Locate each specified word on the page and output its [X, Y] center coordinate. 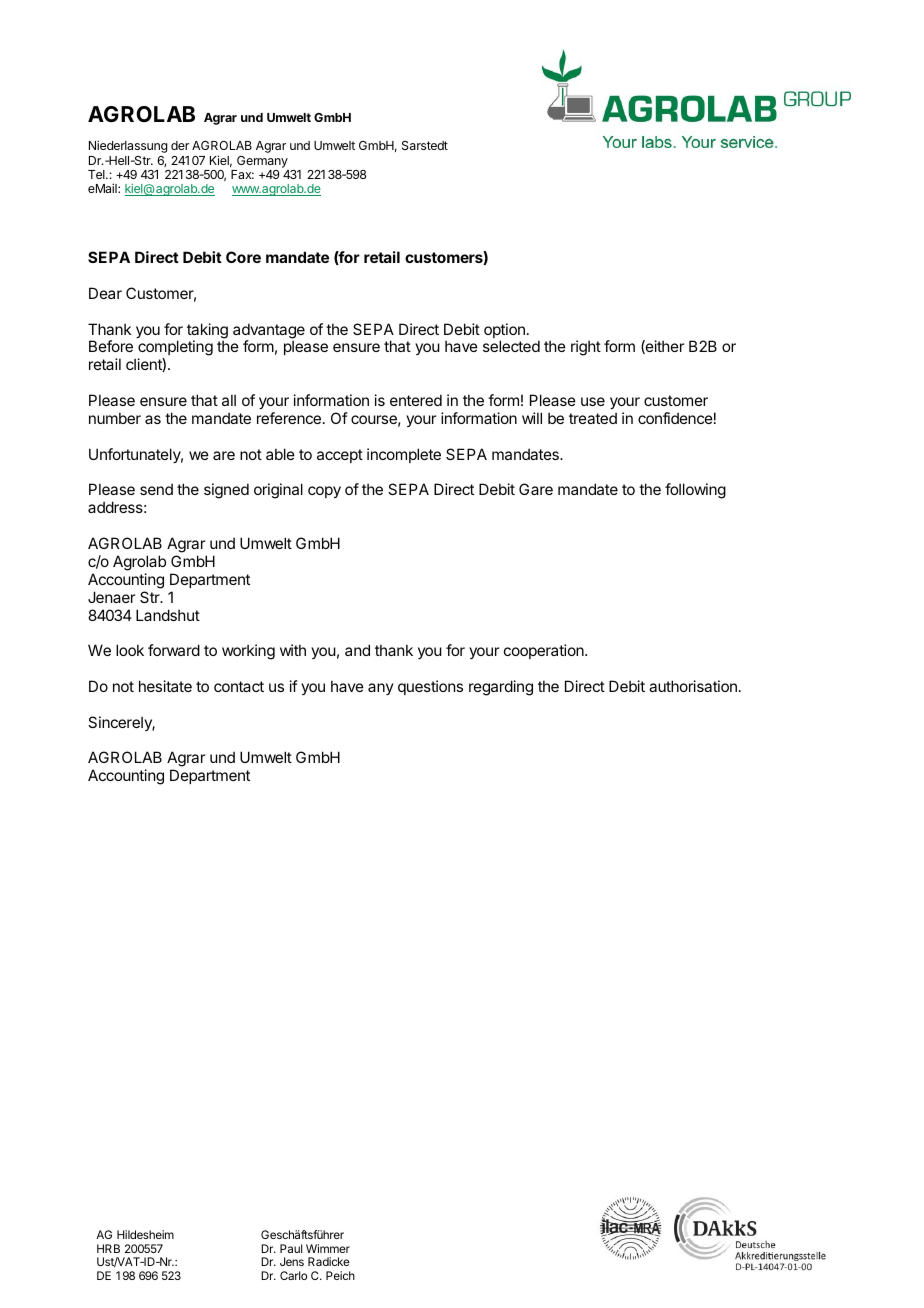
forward [174, 650]
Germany [262, 162]
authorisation [693, 686]
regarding [501, 688]
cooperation [545, 651]
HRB [108, 1248]
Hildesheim [145, 1234]
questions [430, 687]
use [593, 401]
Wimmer [328, 1248]
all [229, 400]
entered [416, 400]
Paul [291, 1248]
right [586, 348]
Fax [242, 174]
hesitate [165, 686]
